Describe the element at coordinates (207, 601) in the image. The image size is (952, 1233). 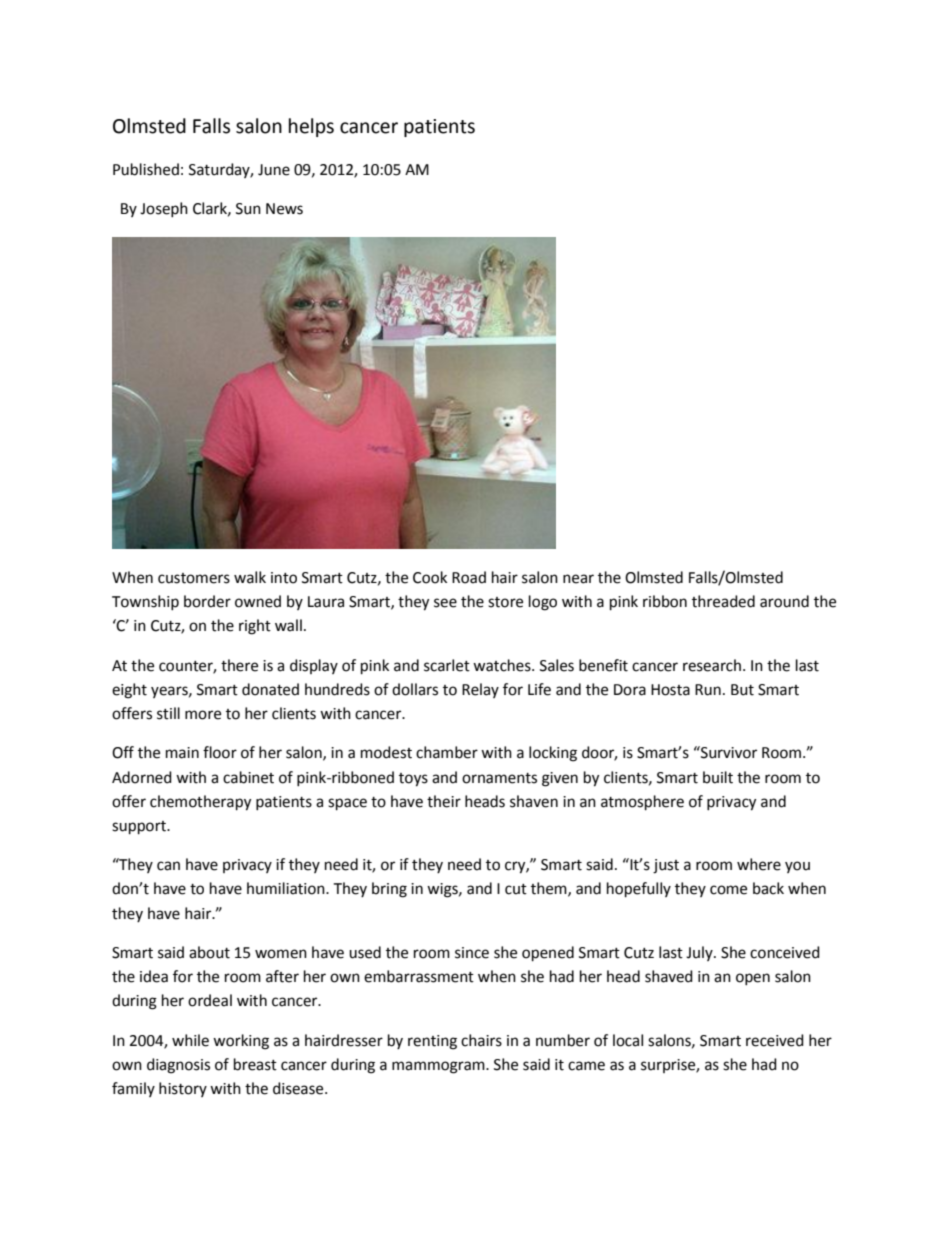
I see `border` at that location.
